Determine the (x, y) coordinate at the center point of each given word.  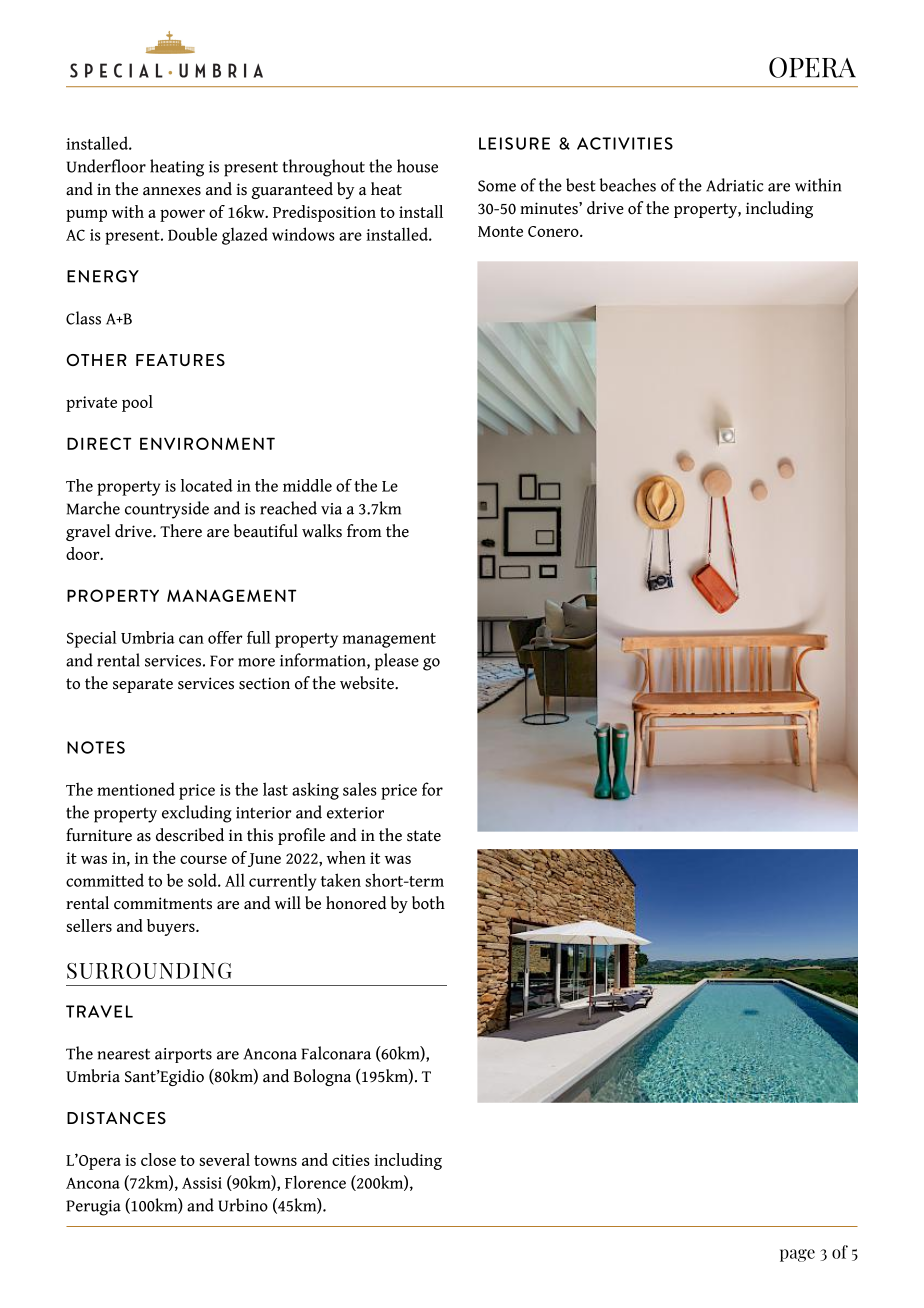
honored (356, 903)
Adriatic (734, 185)
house (417, 166)
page (797, 1255)
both (428, 903)
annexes (172, 191)
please (397, 662)
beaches (628, 185)
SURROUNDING (149, 971)
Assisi (202, 1183)
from (364, 531)
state (424, 836)
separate (143, 685)
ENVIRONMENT (207, 443)
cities (351, 1160)
